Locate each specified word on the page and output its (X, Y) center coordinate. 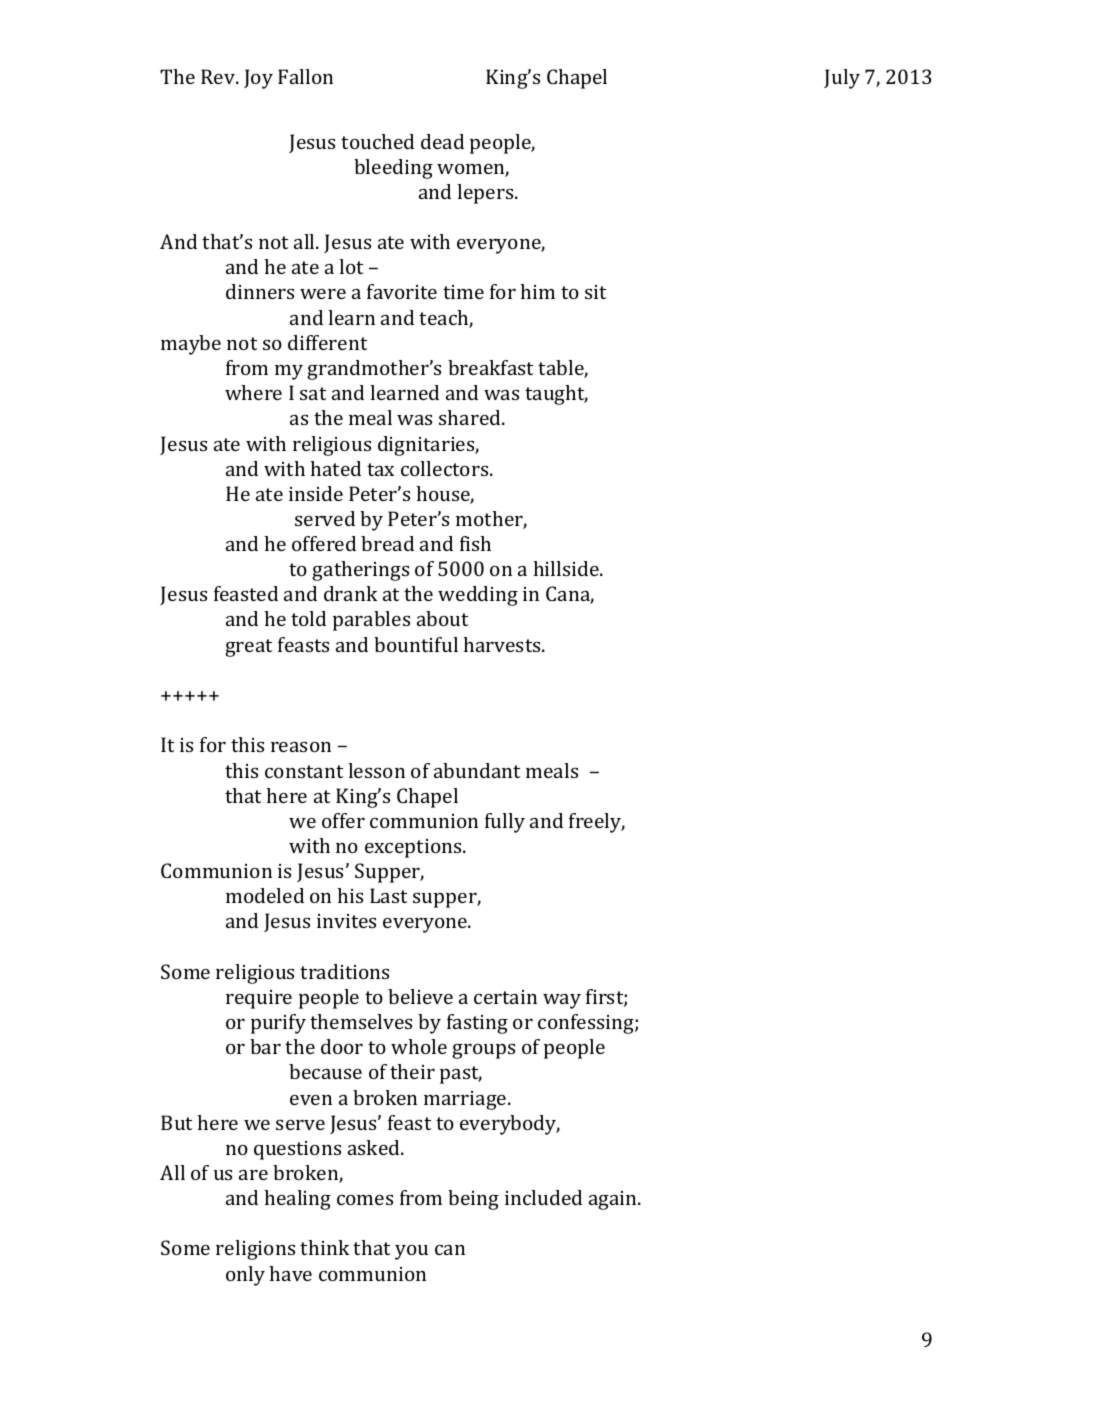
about (442, 618)
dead (442, 141)
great (248, 648)
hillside (567, 568)
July (842, 79)
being (473, 1200)
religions (255, 1250)
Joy (258, 79)
